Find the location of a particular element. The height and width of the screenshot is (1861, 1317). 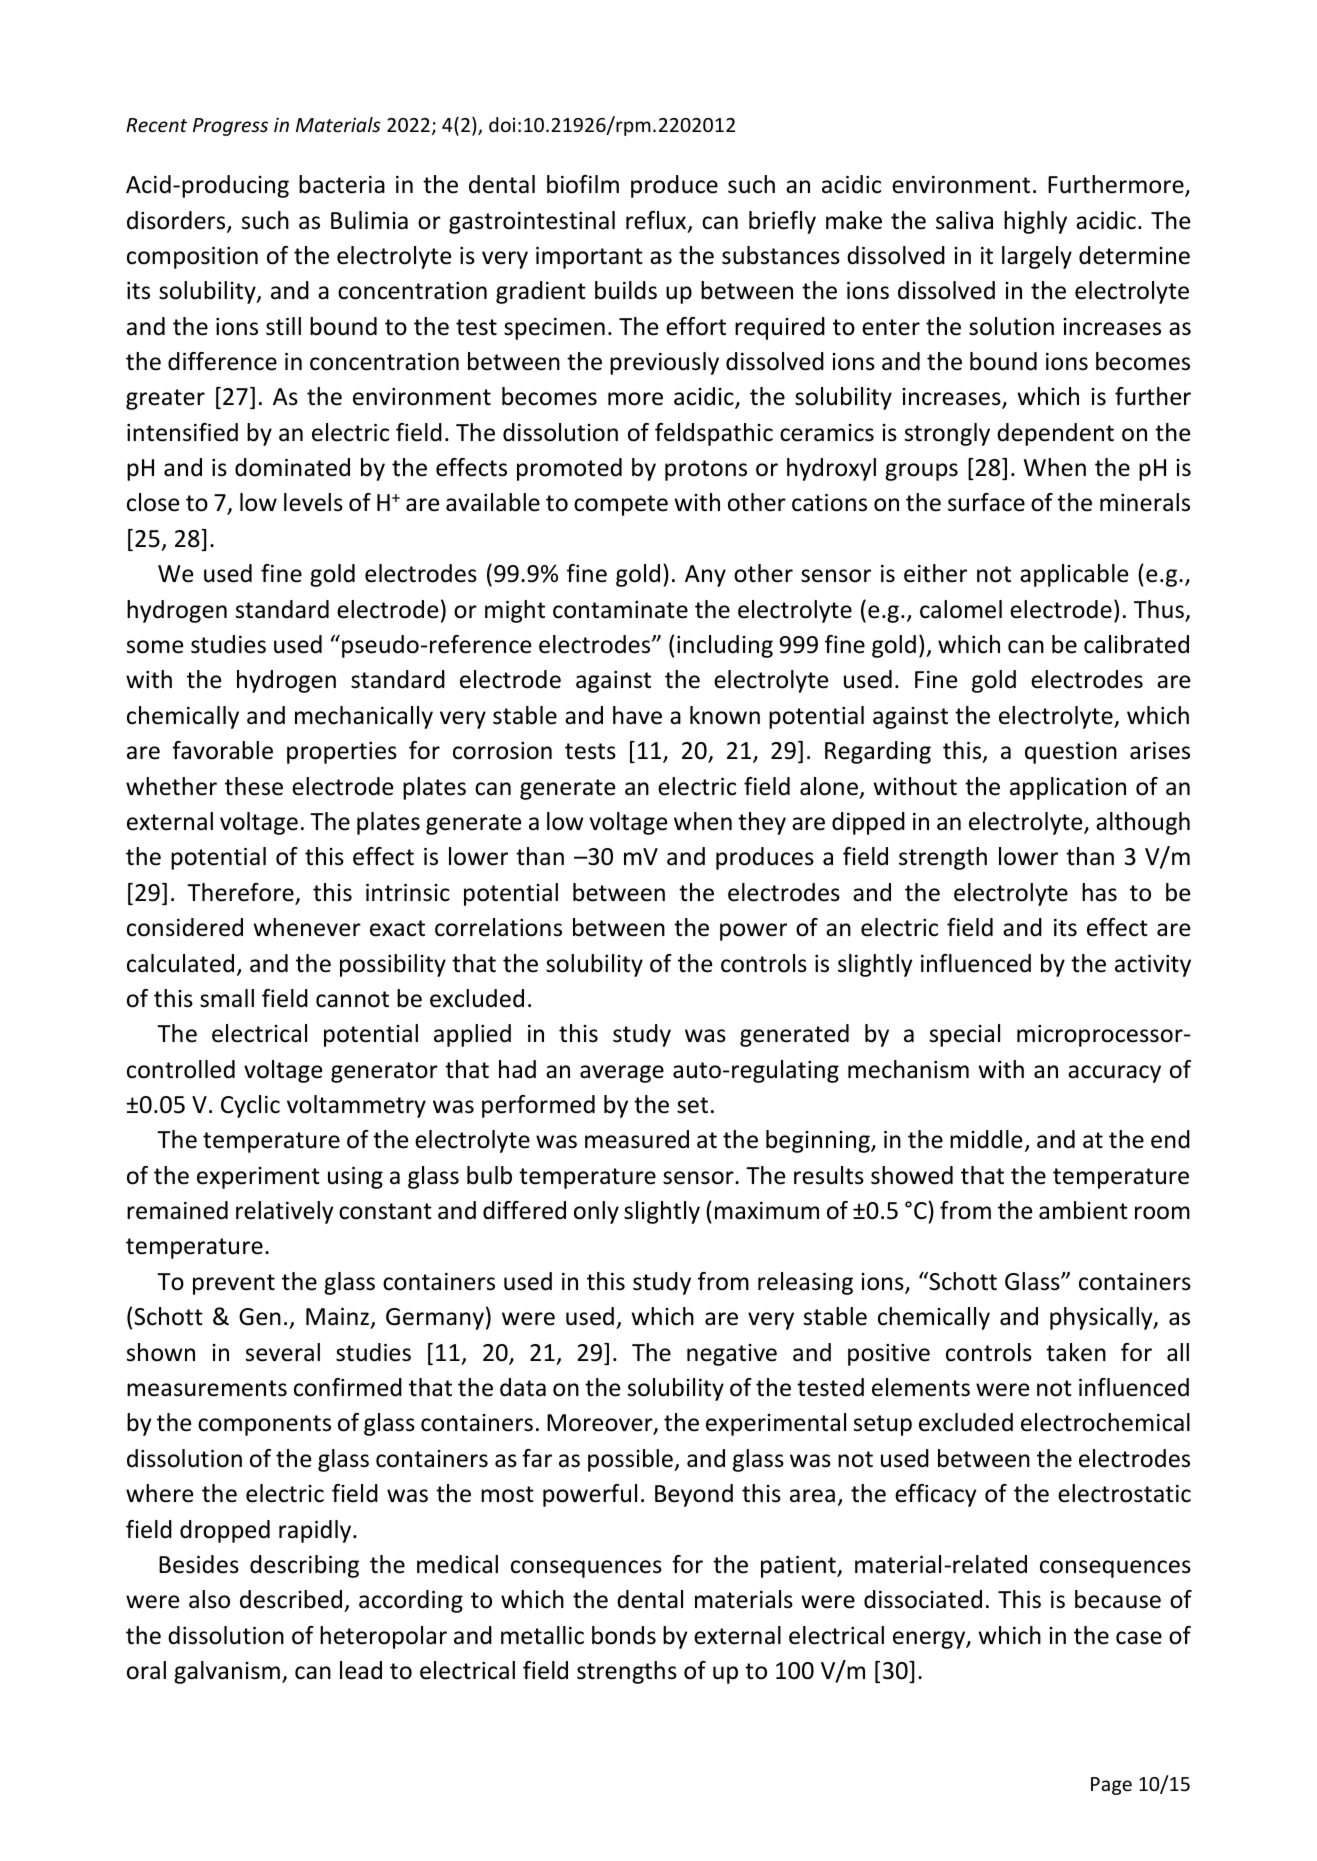

lead is located at coordinates (361, 1670).
